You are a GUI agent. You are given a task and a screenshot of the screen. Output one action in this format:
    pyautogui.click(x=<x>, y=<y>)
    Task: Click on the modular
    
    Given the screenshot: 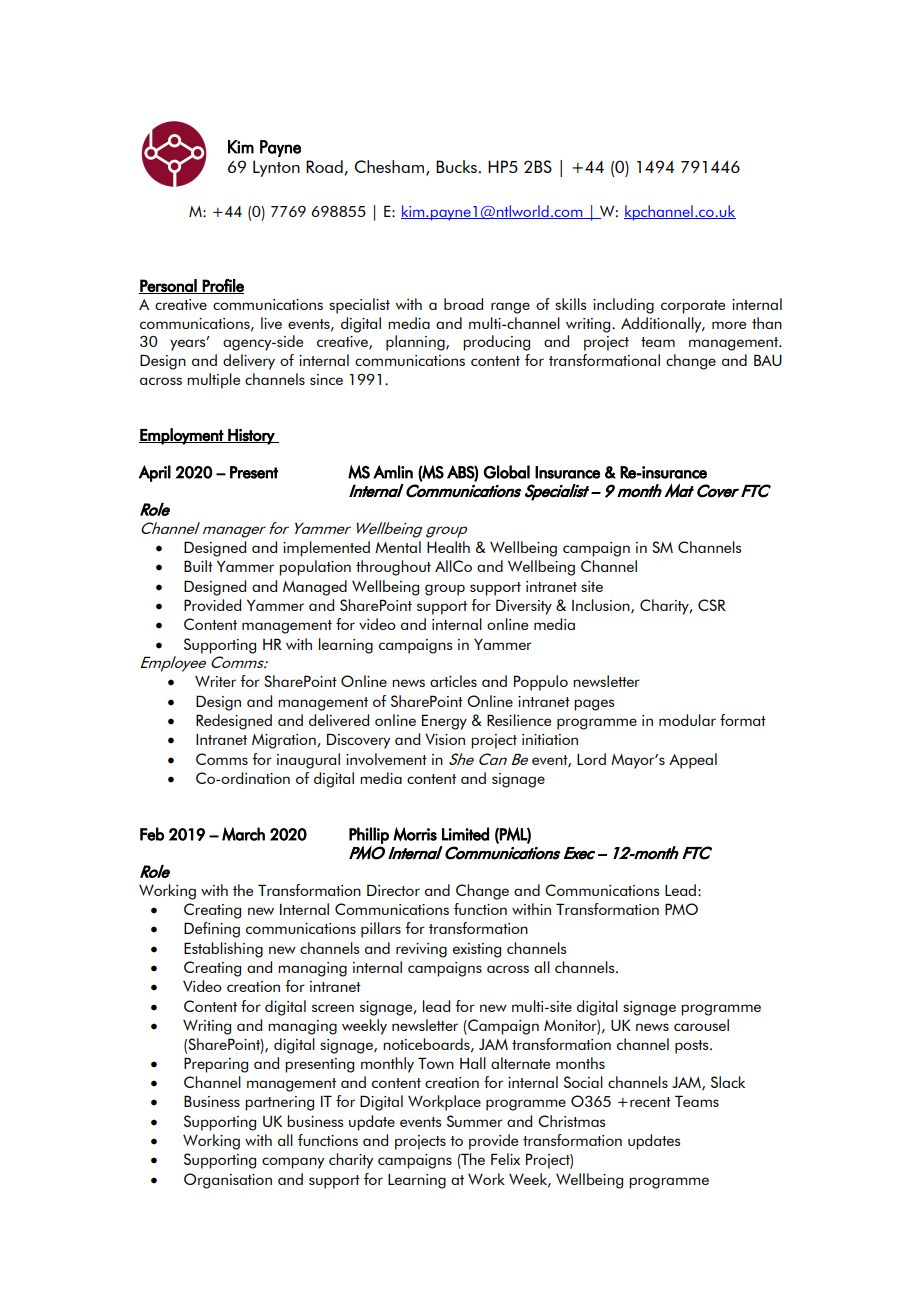 What is the action you would take?
    pyautogui.click(x=687, y=720)
